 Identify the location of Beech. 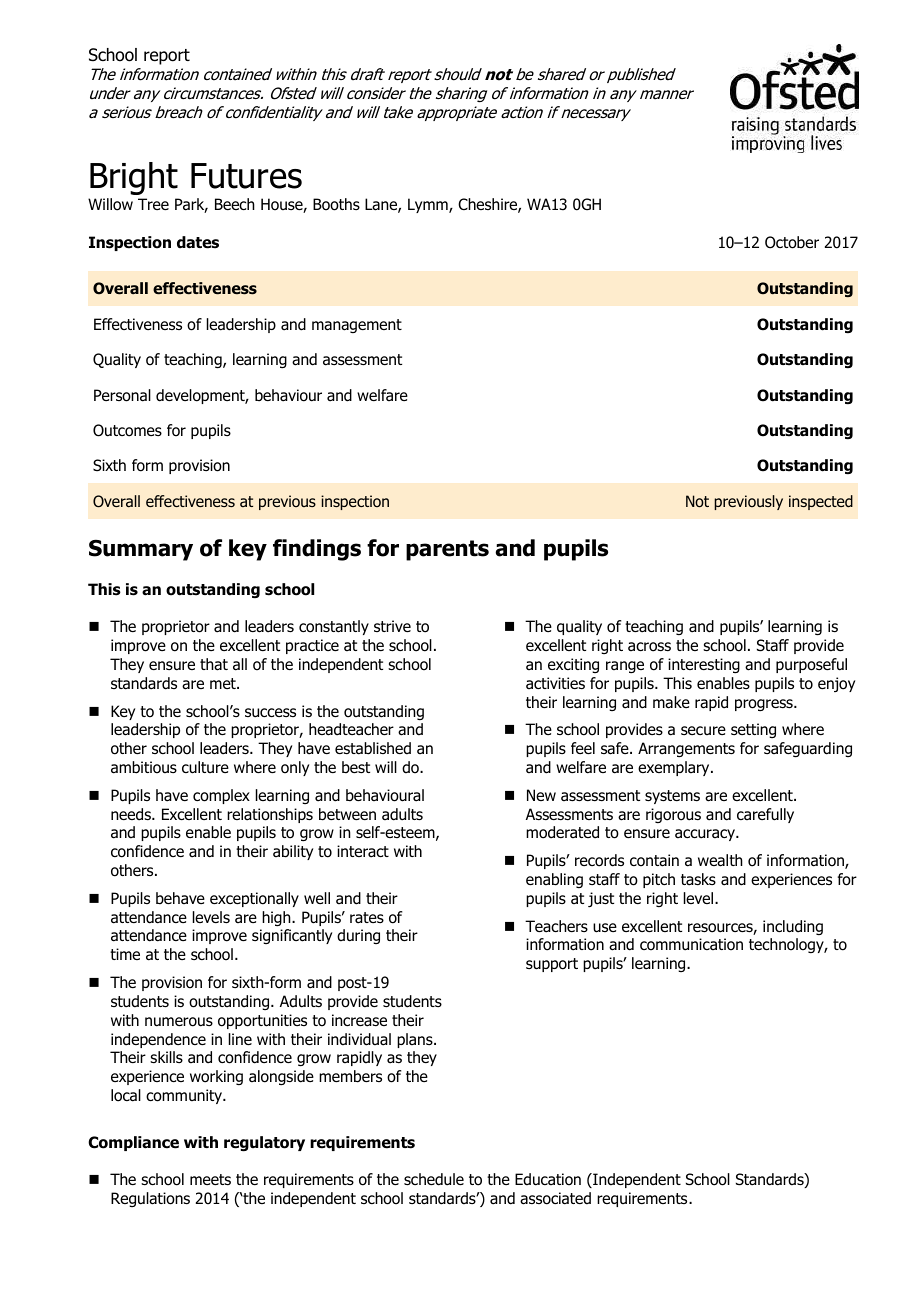
(235, 204).
